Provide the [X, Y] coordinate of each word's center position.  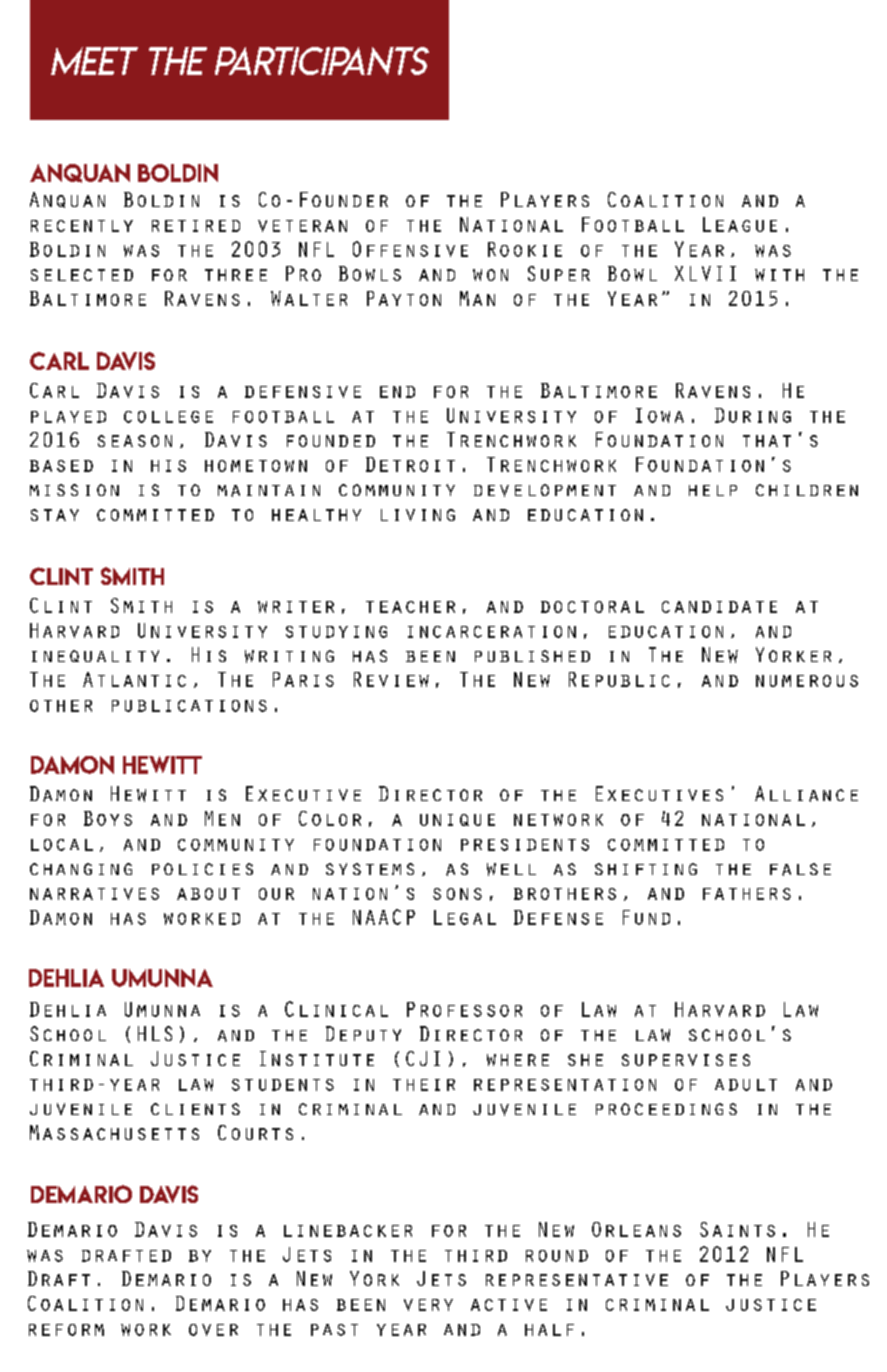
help [713, 490]
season [135, 441]
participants [322, 61]
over [213, 1330]
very [428, 1305]
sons [457, 894]
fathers [747, 894]
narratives [94, 894]
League [740, 224]
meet [94, 61]
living [418, 515]
